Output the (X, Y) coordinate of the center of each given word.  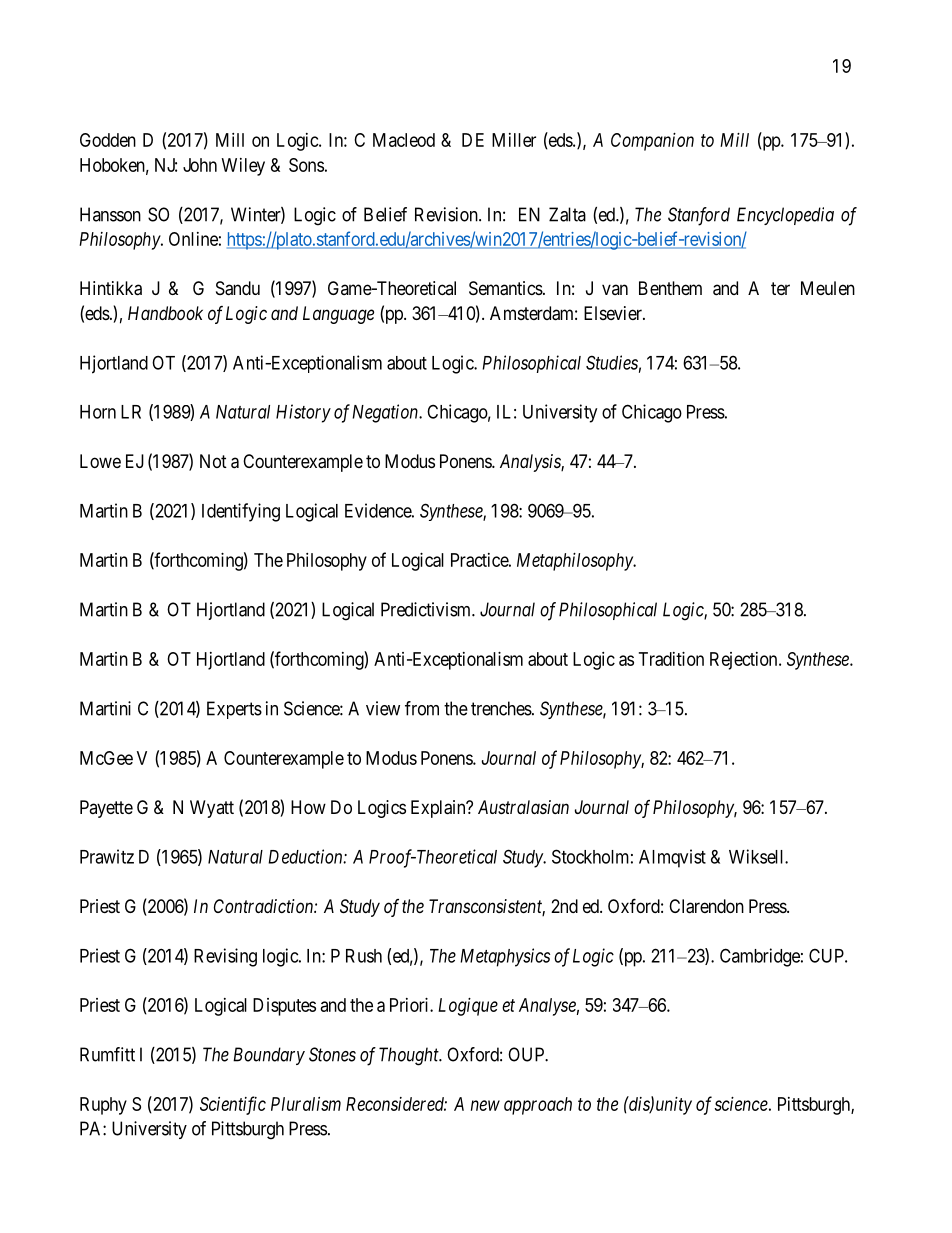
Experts (234, 710)
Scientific (233, 1105)
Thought (410, 1056)
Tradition (671, 659)
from (422, 708)
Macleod (404, 140)
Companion (652, 142)
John (200, 165)
